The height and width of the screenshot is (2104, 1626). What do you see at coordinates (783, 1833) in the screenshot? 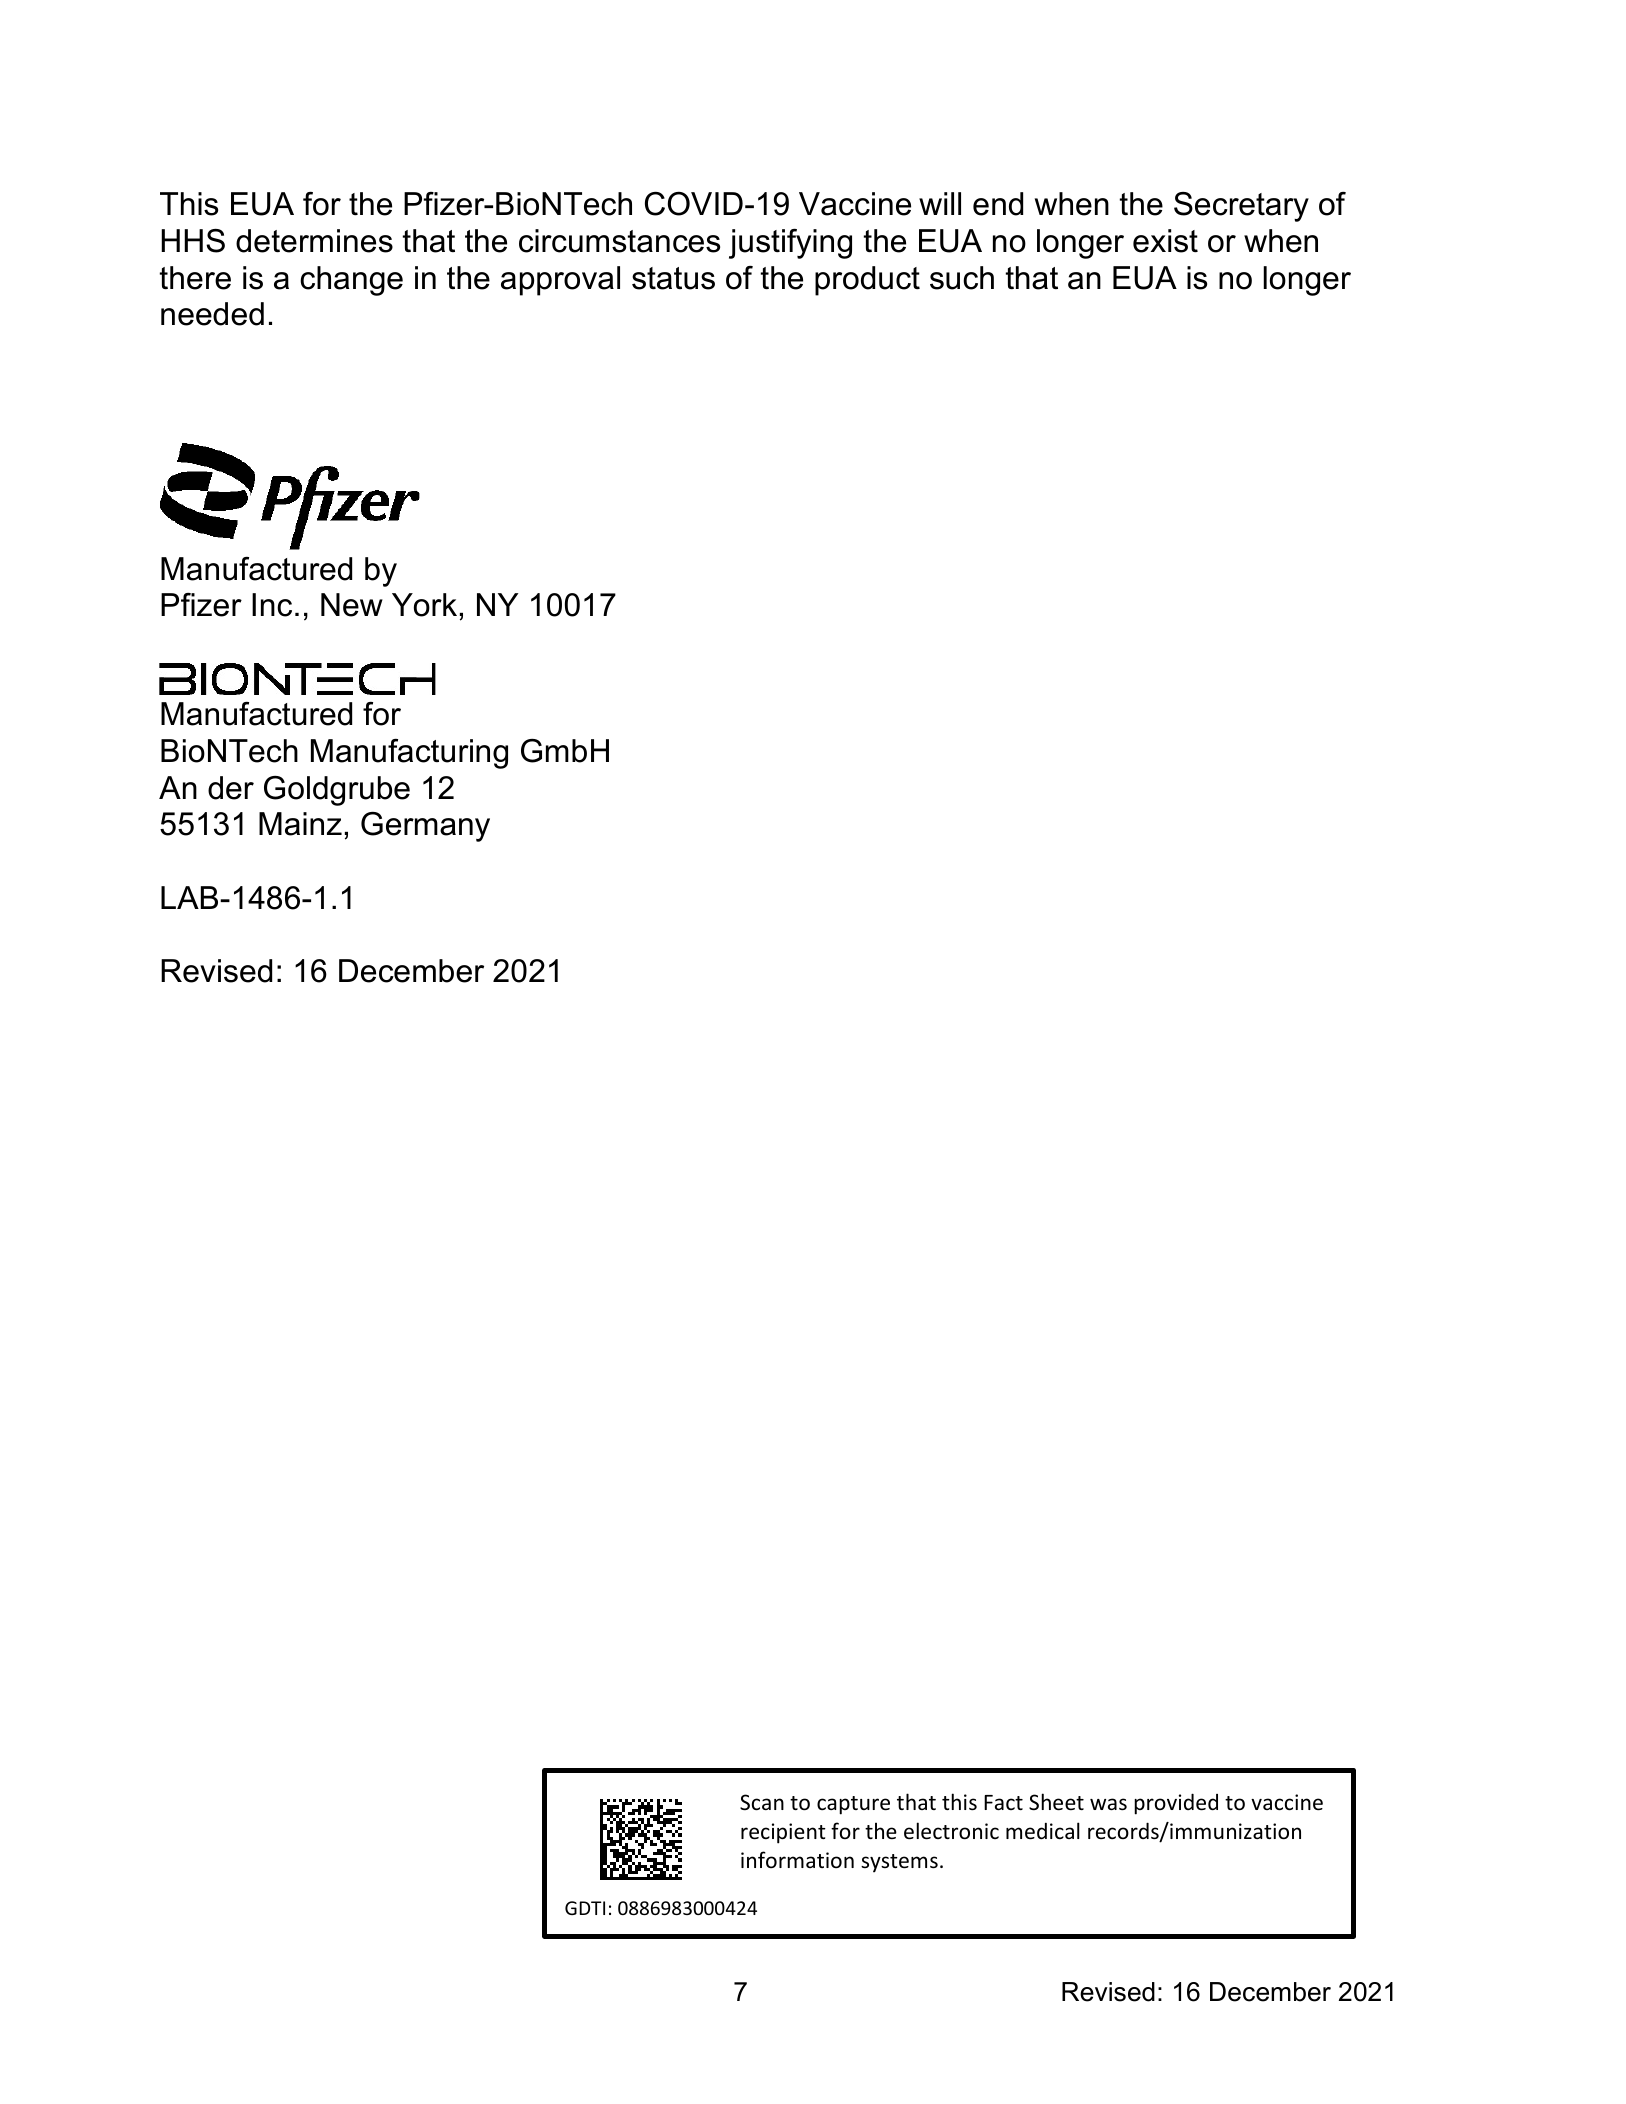
I see `recipient` at bounding box center [783, 1833].
